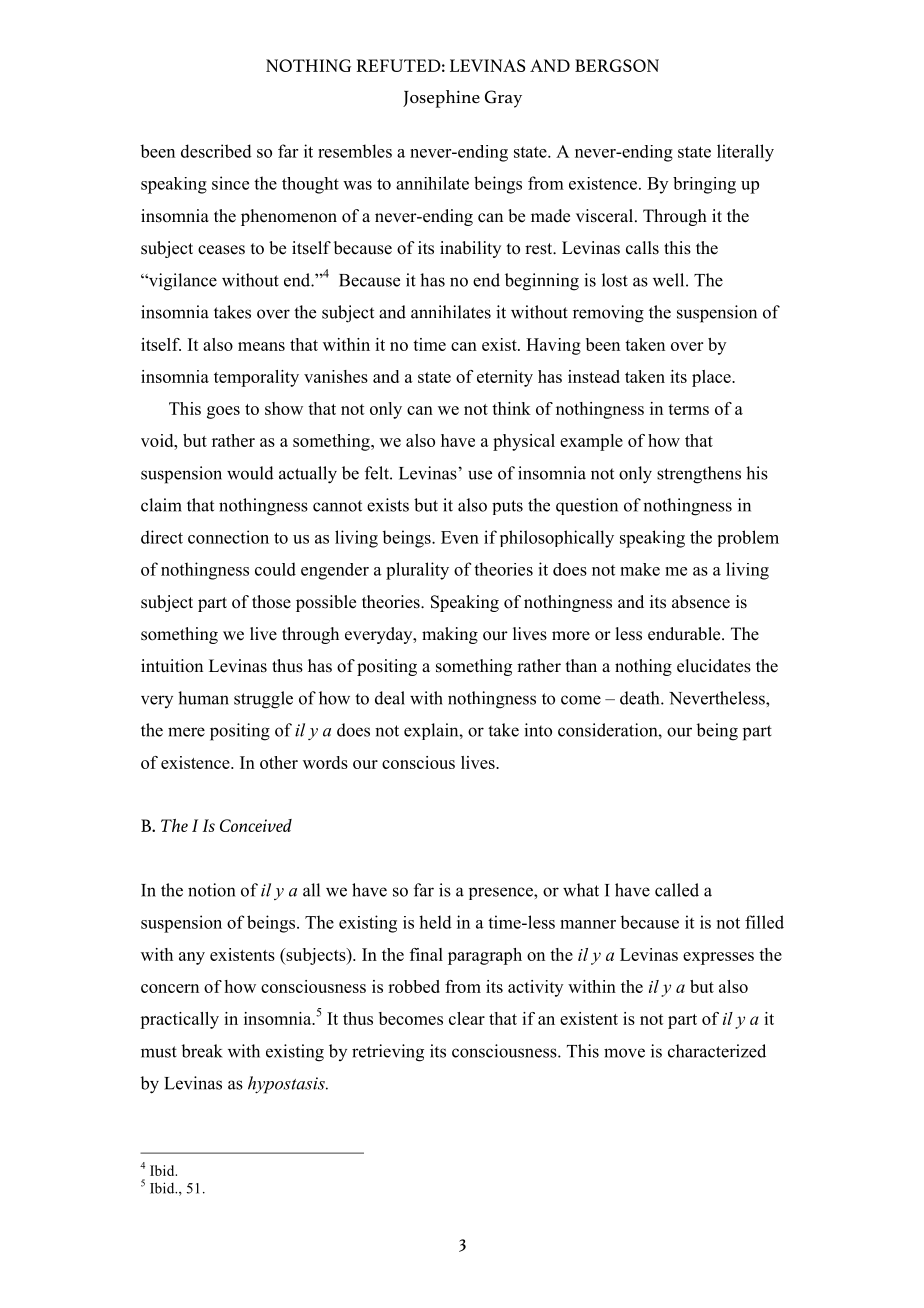  What do you see at coordinates (617, 65) in the screenshot?
I see `BERGSON` at bounding box center [617, 65].
